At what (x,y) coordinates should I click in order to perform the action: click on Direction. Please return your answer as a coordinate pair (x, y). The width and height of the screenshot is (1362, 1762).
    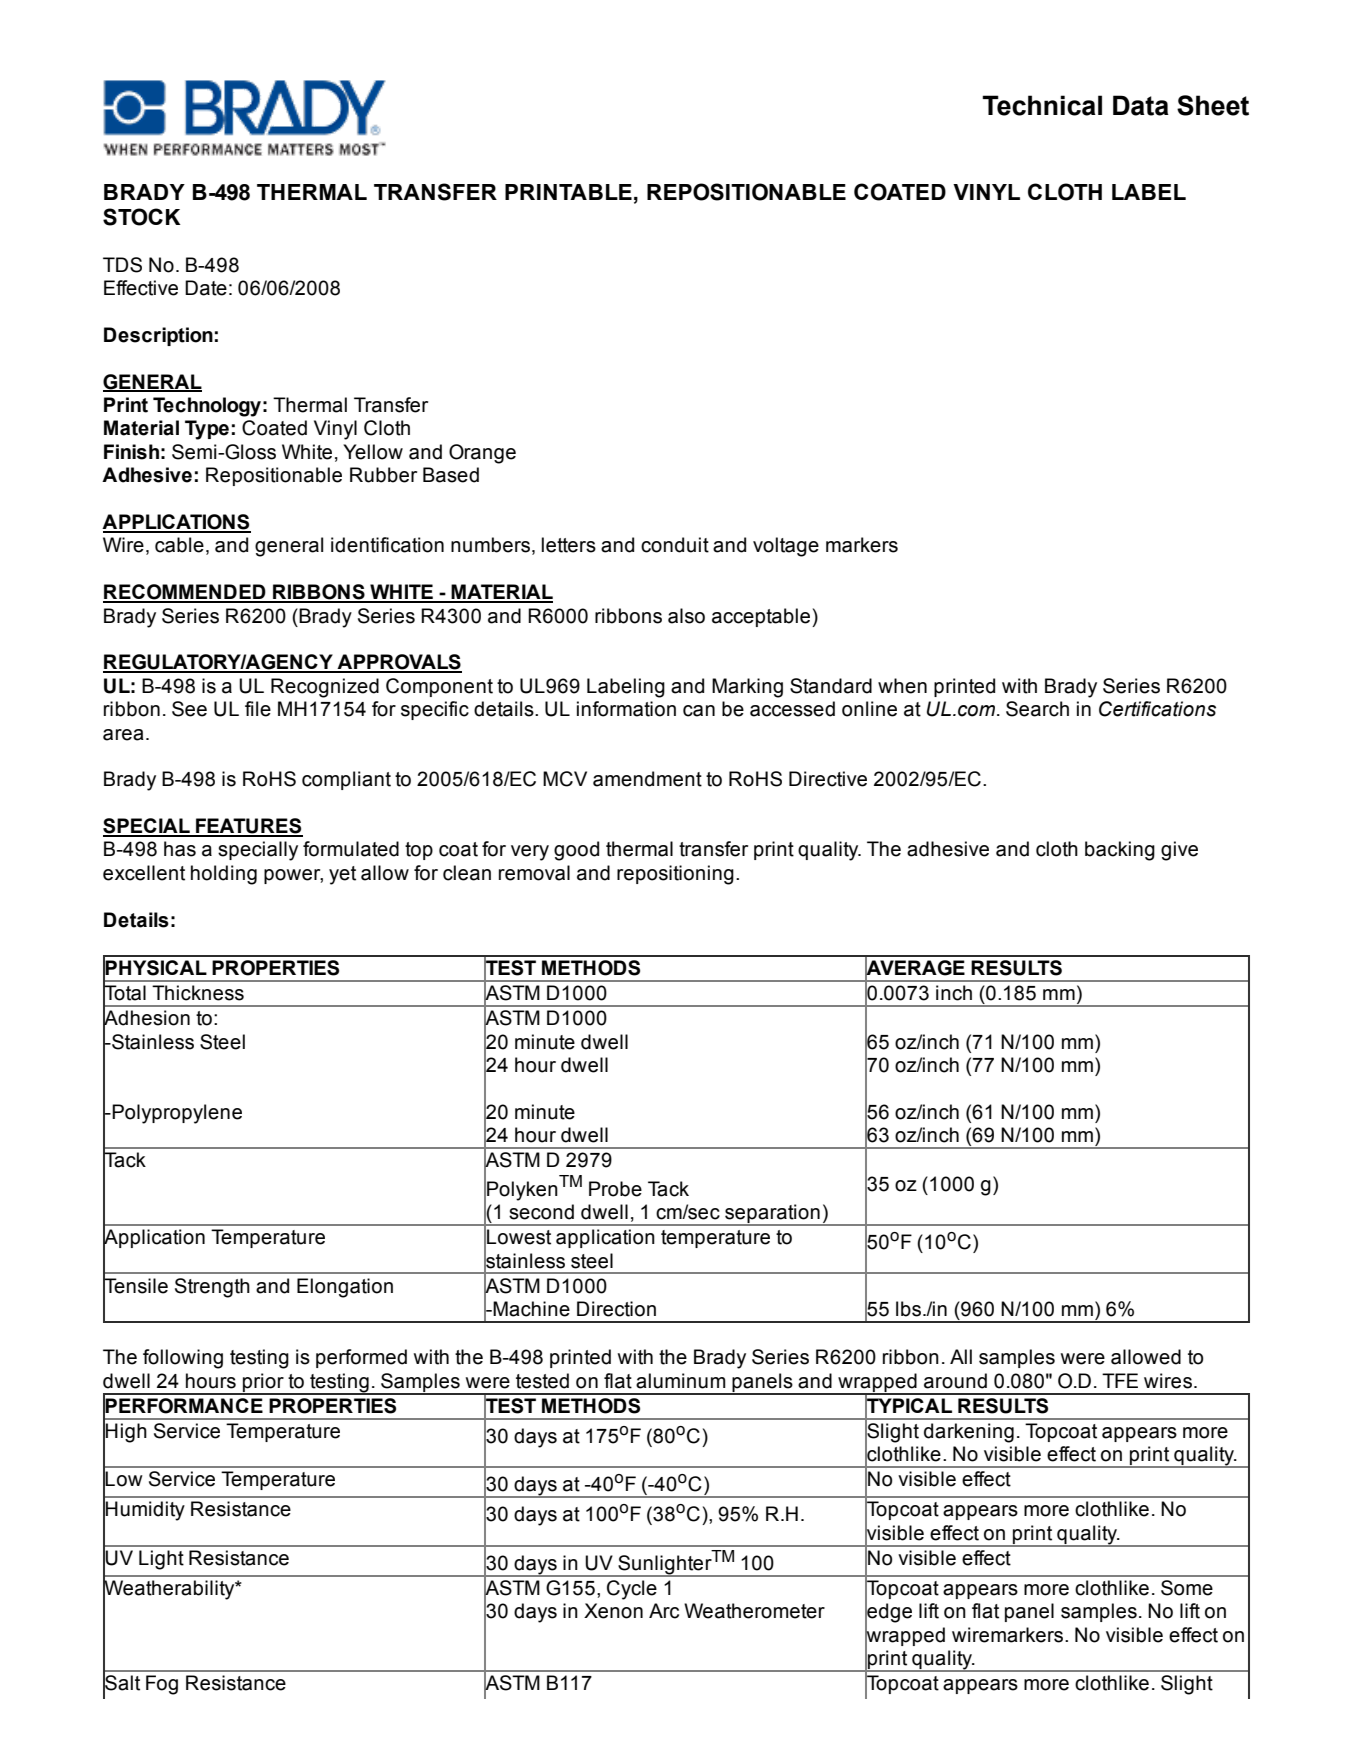
    Looking at the image, I should click on (616, 1309).
